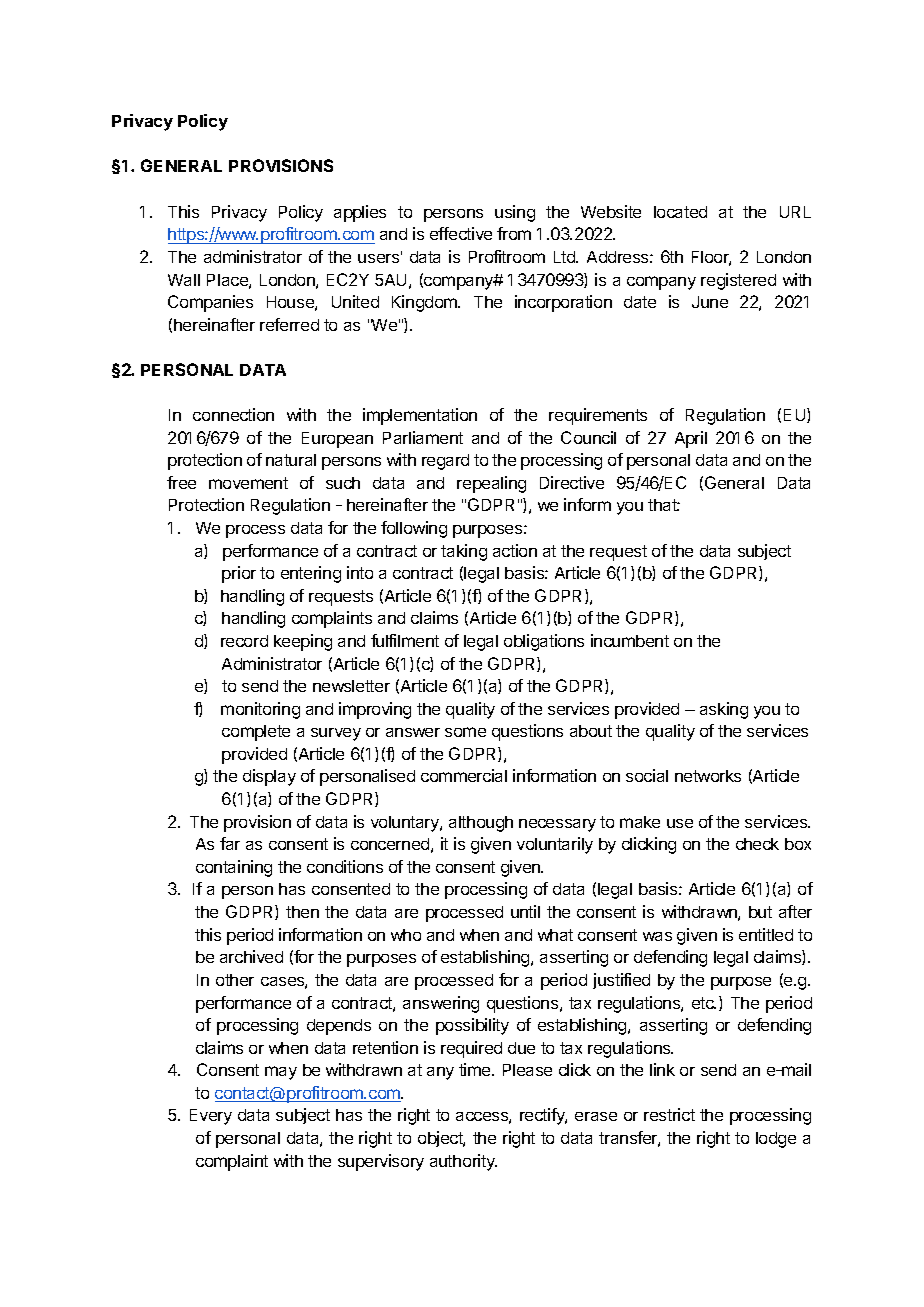 The width and height of the screenshot is (924, 1307). Describe the element at coordinates (211, 1117) in the screenshot. I see `Every` at that location.
